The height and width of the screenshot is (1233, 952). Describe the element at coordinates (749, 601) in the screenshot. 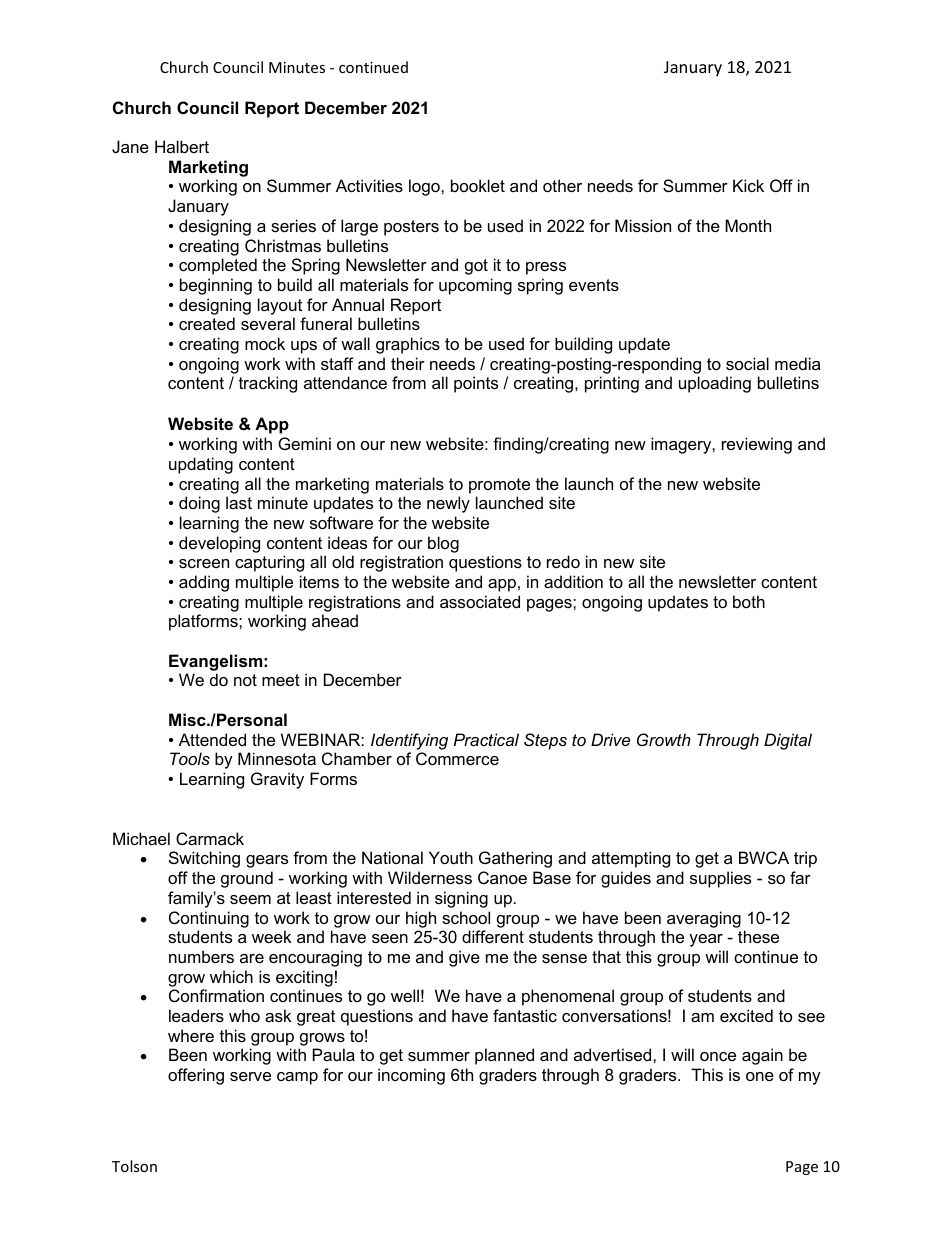

I see `both` at that location.
